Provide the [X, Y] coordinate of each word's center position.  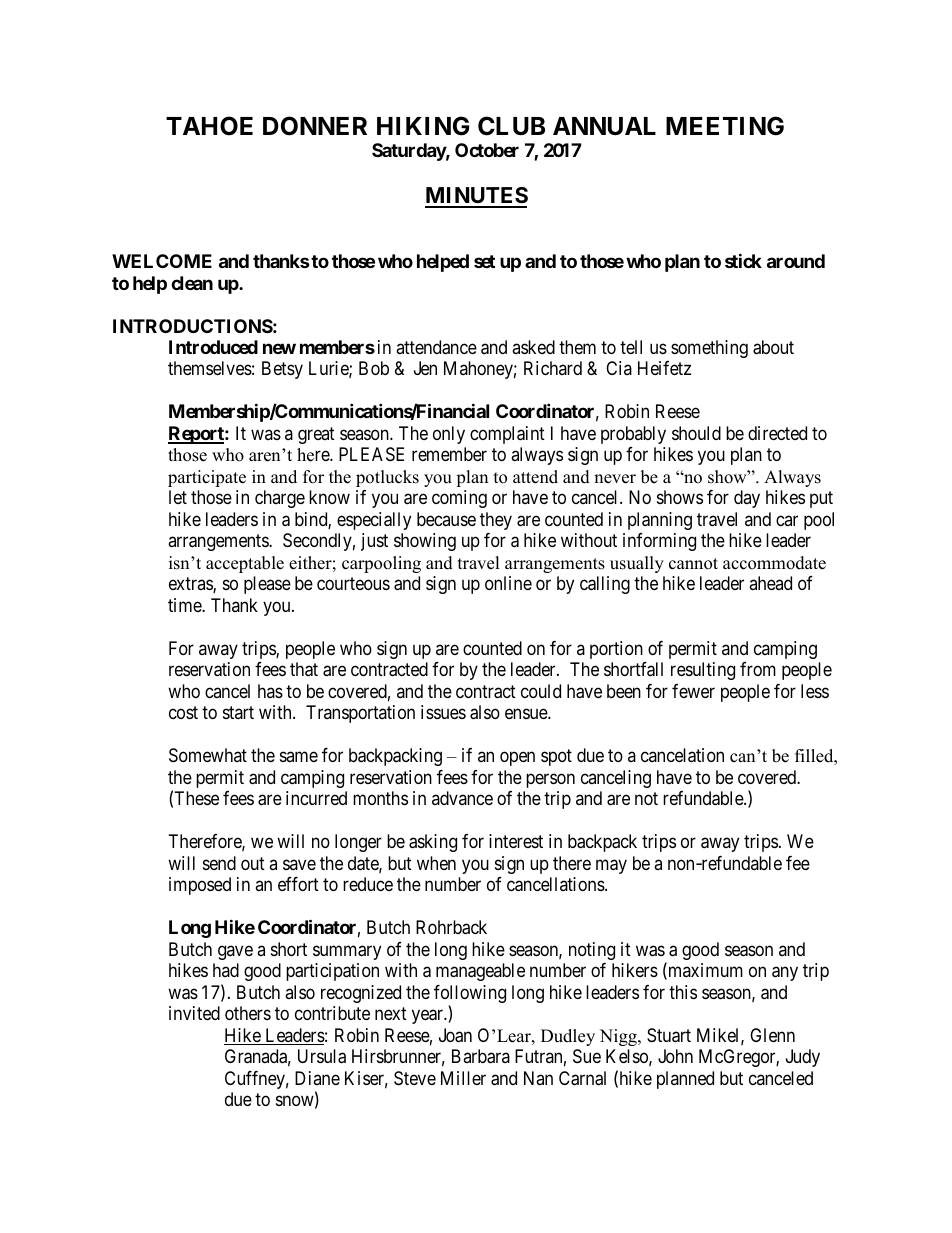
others [248, 1013]
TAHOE [209, 126]
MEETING [725, 126]
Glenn [772, 1035]
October [487, 150]
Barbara [481, 1056]
